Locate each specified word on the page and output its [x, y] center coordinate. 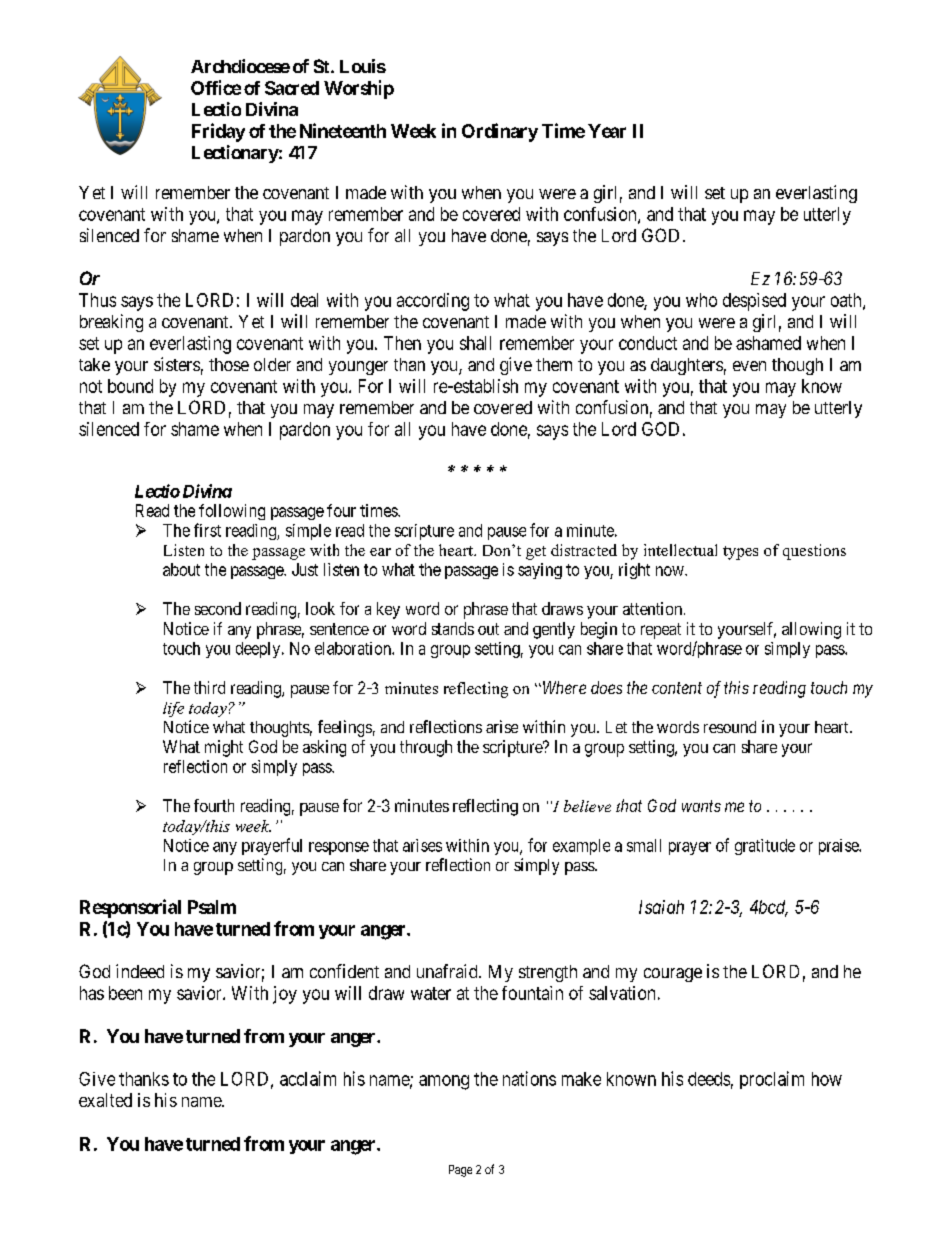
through [426, 748]
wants [701, 806]
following [232, 512]
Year [607, 131]
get [536, 553]
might [224, 748]
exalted [105, 1100]
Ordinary [500, 132]
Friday [218, 132]
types [740, 553]
